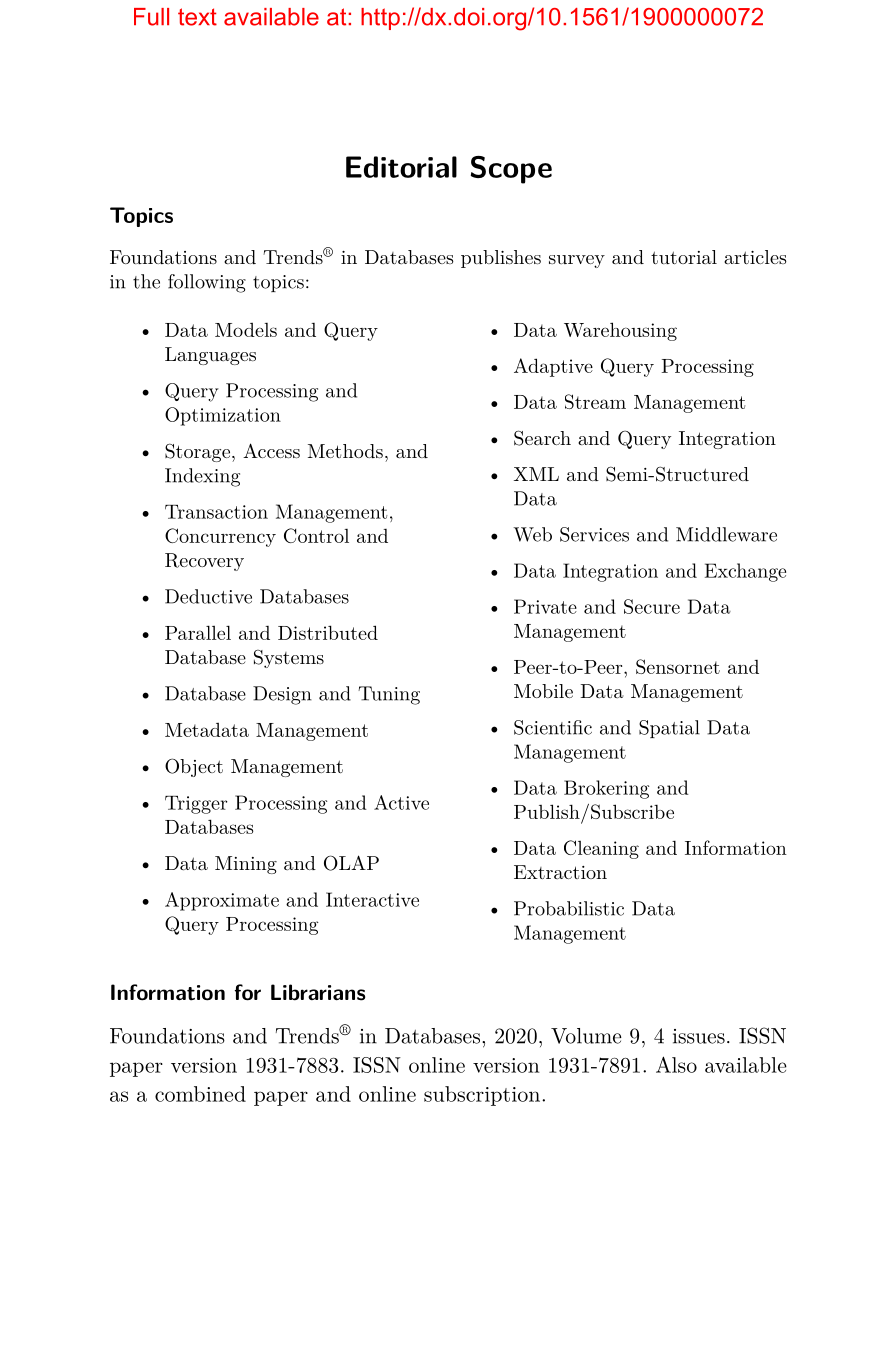 Image resolution: width=896 pixels, height=1345 pixels. Describe the element at coordinates (532, 534) in the document. I see `Web` at that location.
